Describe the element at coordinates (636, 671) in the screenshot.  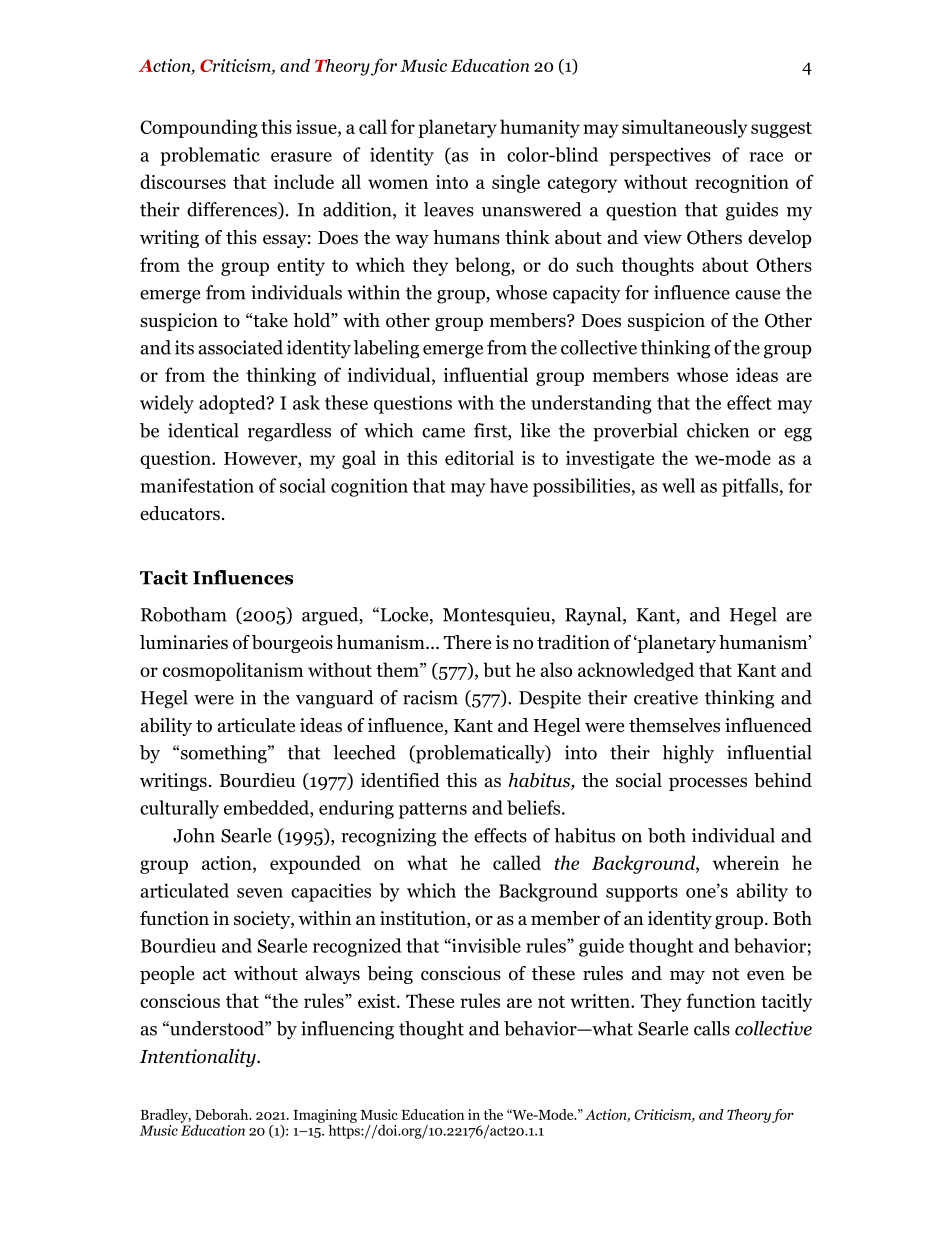
I see `acknowledged` at that location.
